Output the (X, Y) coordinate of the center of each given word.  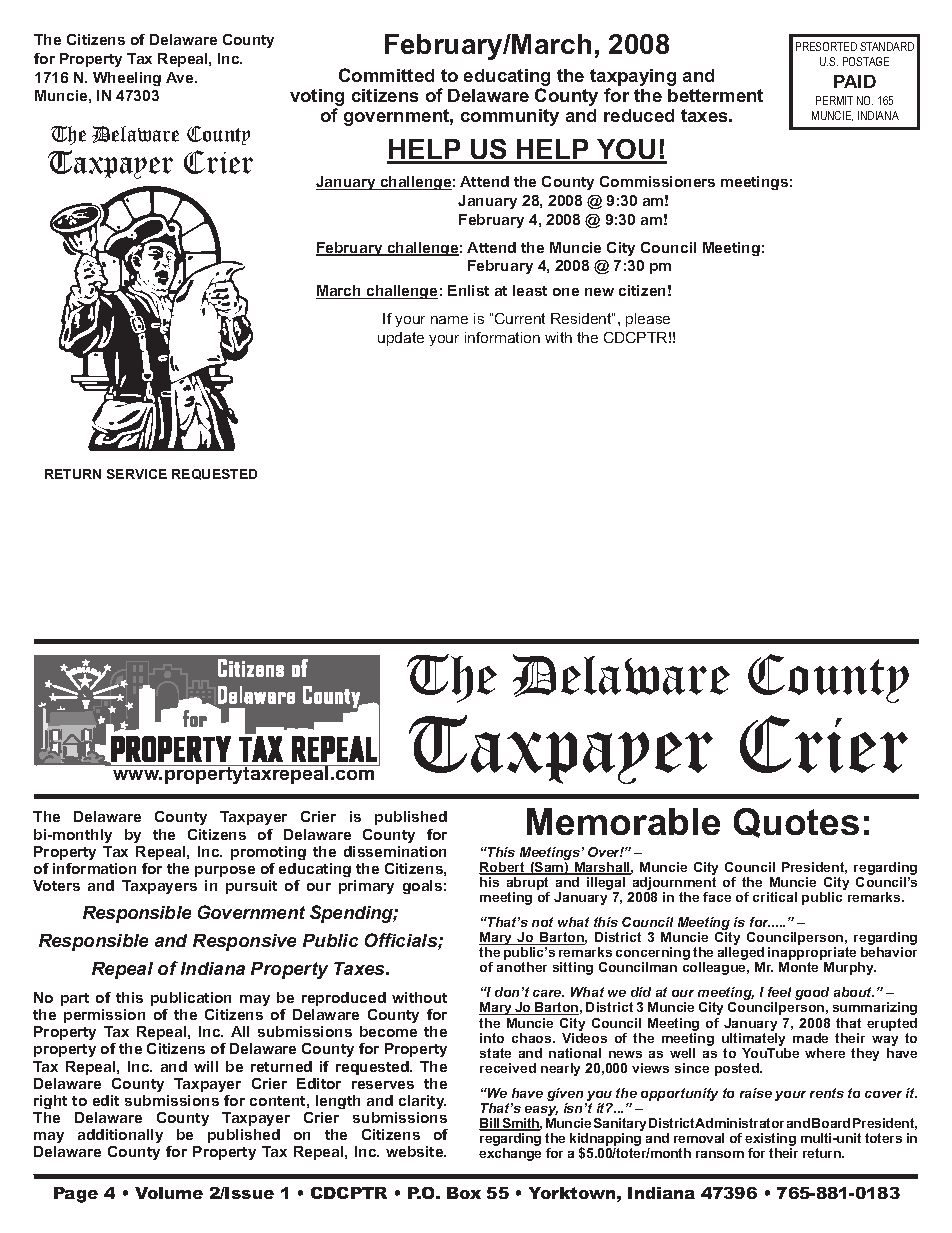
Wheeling (127, 79)
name (449, 320)
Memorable (623, 821)
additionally (120, 1136)
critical (775, 897)
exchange (510, 1154)
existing (770, 1141)
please (648, 320)
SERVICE (137, 474)
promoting (268, 853)
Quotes (796, 823)
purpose (225, 871)
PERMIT (834, 100)
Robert (503, 868)
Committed (386, 75)
